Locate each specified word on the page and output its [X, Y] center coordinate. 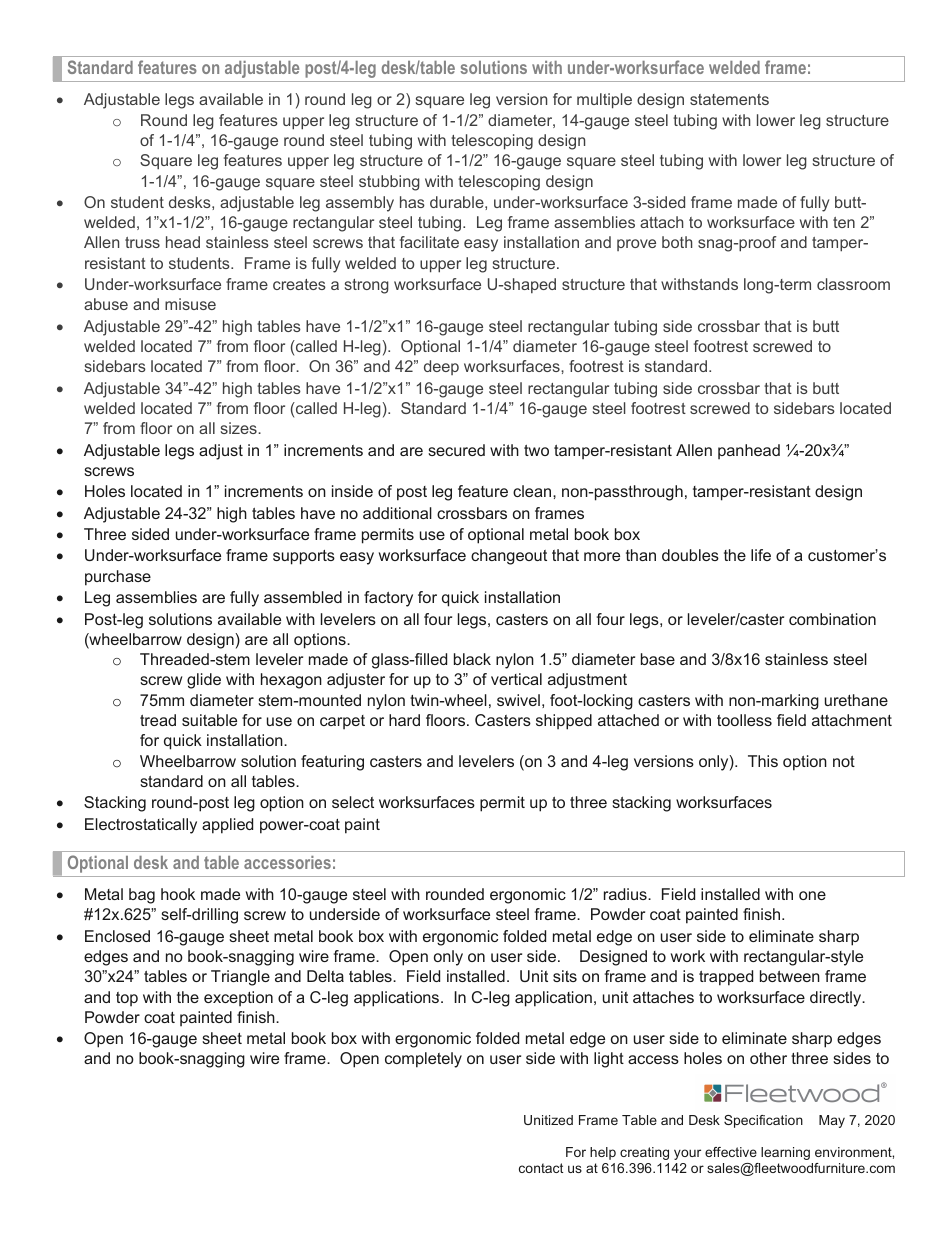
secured [456, 450]
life [761, 555]
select [353, 802]
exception [238, 998]
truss [142, 242]
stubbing [389, 183]
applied [227, 826]
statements [729, 99]
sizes [240, 428]
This [763, 761]
